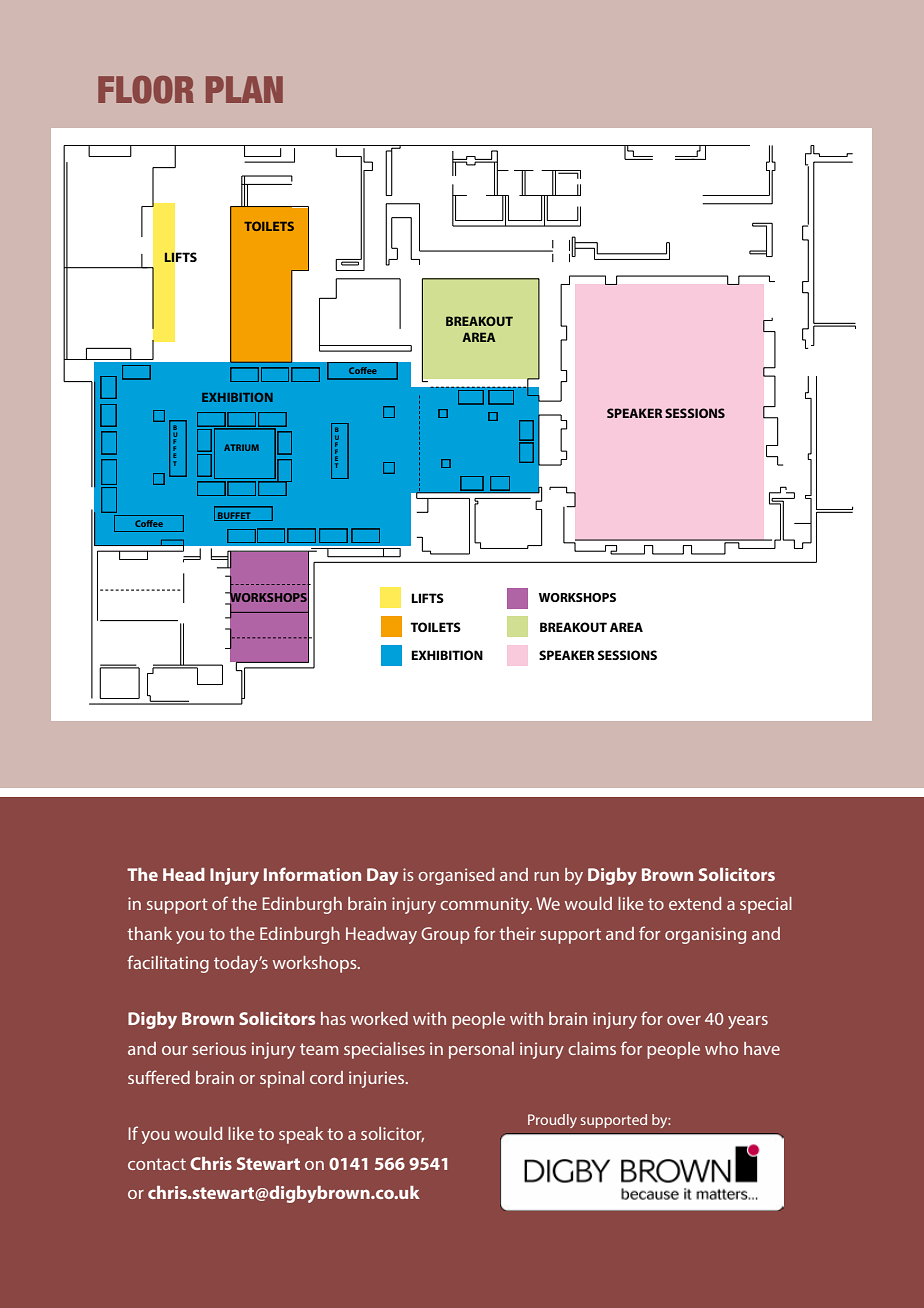 This image has width=924, height=1308. I want to click on BUFFET, so click(234, 516).
